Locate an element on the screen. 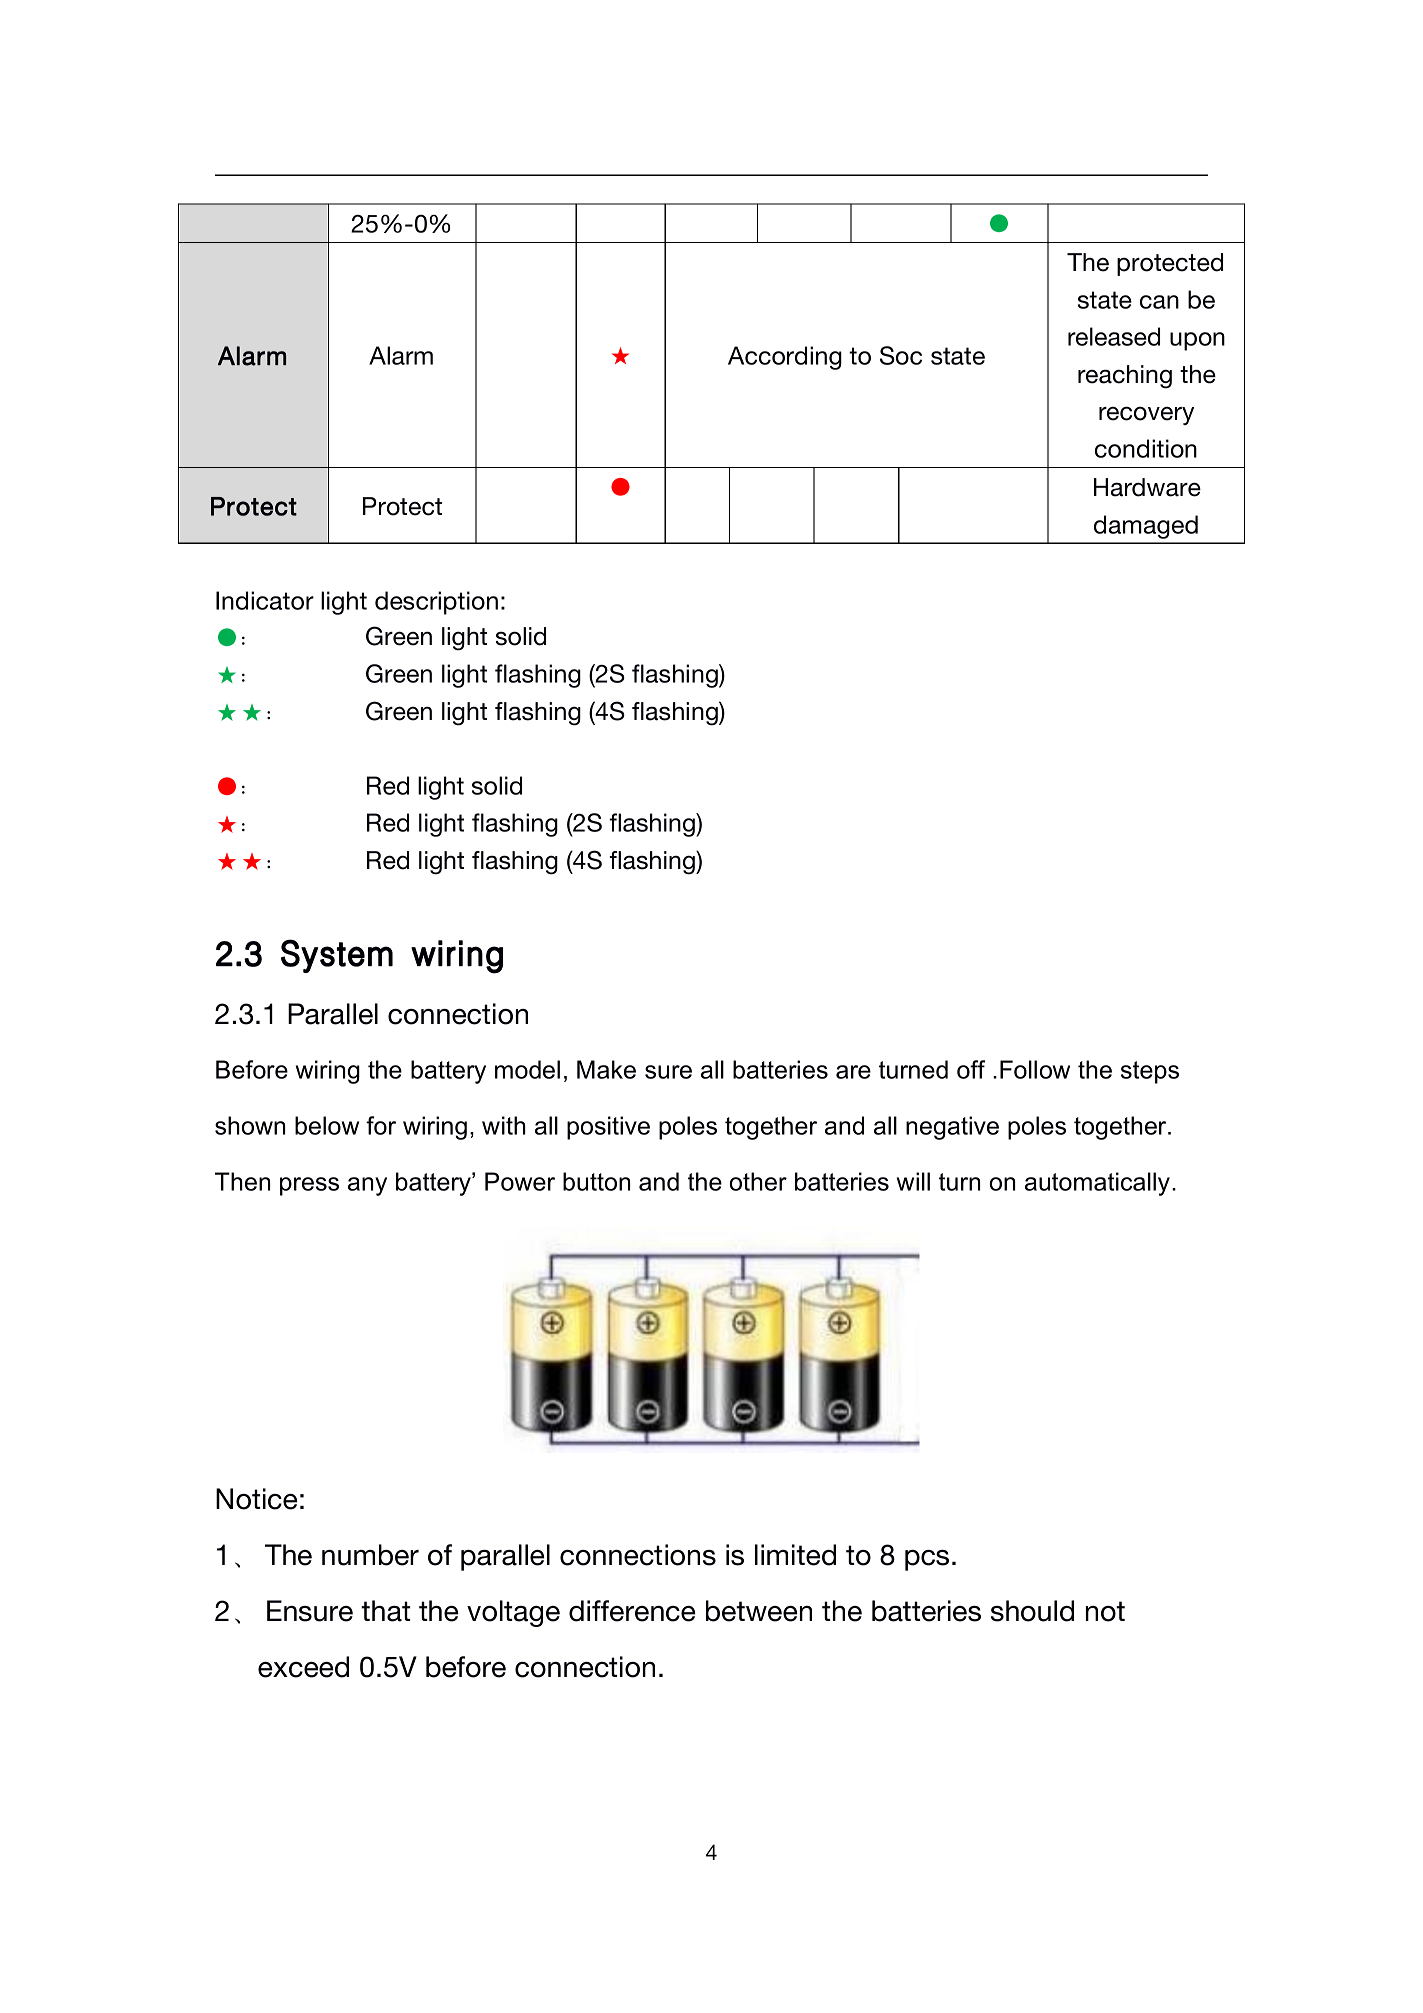  that is located at coordinates (385, 1611).
